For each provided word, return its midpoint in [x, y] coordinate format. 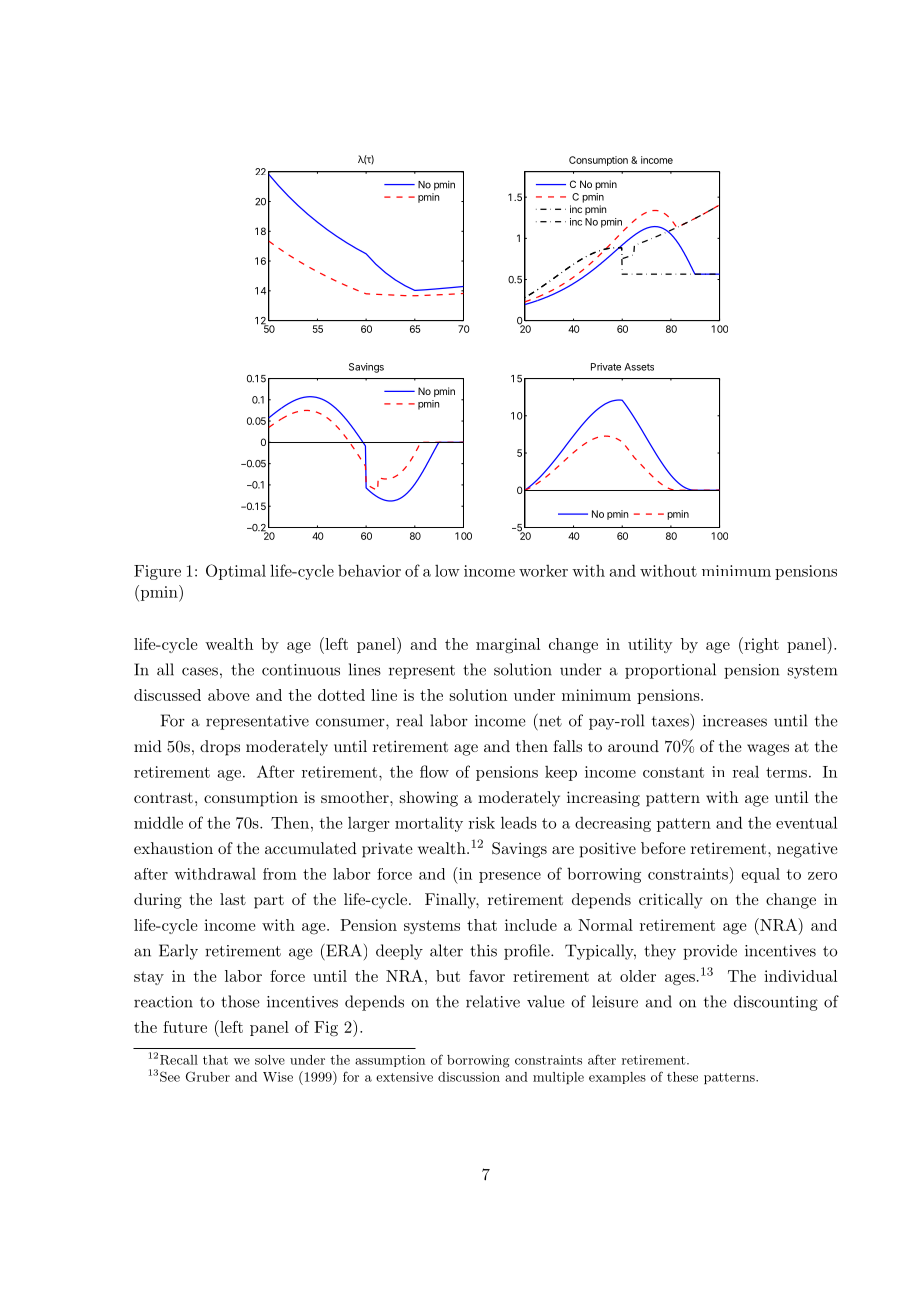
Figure [157, 572]
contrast [163, 797]
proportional [670, 671]
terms [786, 772]
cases [200, 671]
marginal [508, 646]
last [233, 899]
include [531, 925]
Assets [639, 367]
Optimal [236, 572]
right [760, 645]
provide [710, 952]
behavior [369, 570]
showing [429, 799]
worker [543, 571]
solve [270, 1060]
